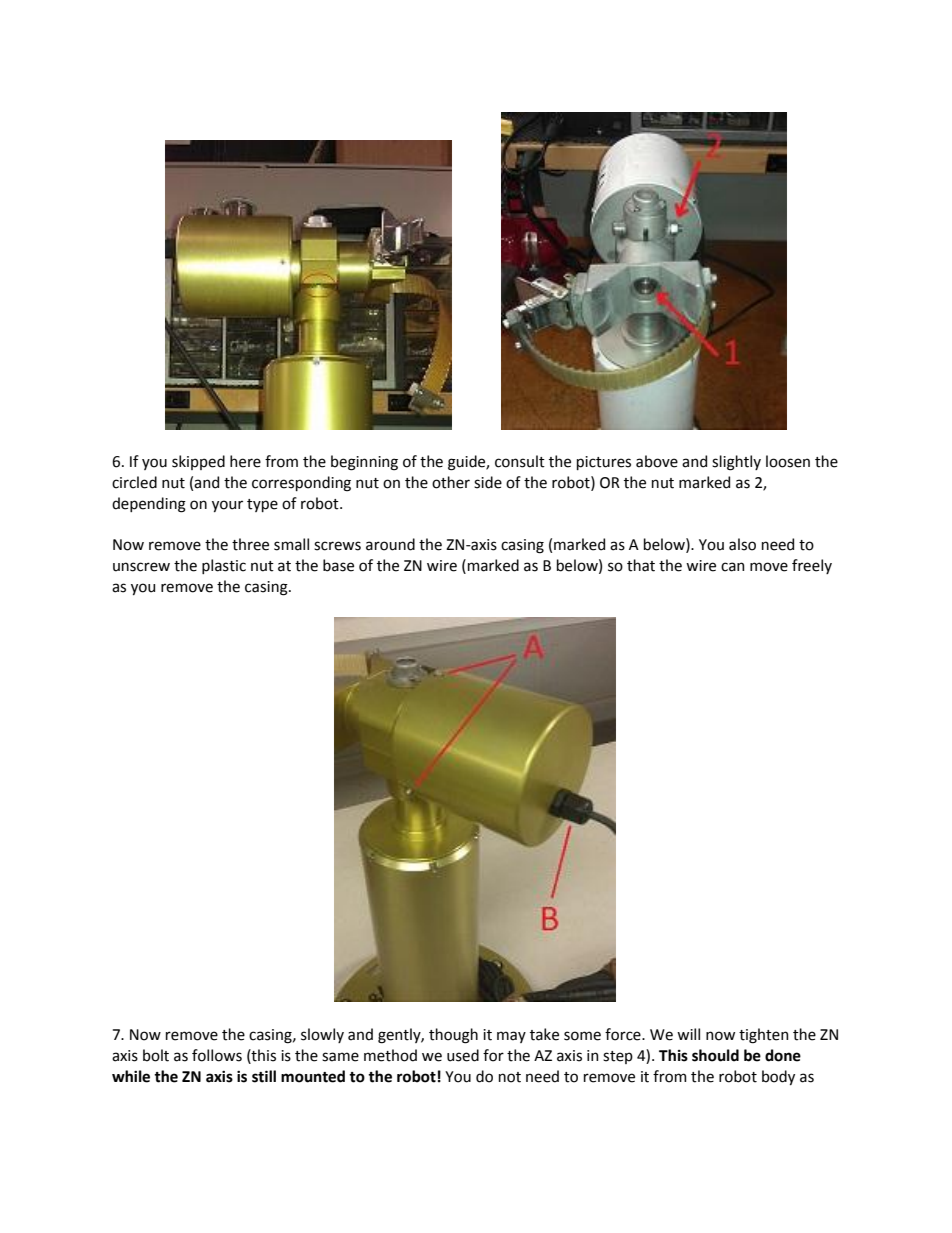 Image resolution: width=952 pixels, height=1233 pixels. I want to click on plastic, so click(224, 566).
